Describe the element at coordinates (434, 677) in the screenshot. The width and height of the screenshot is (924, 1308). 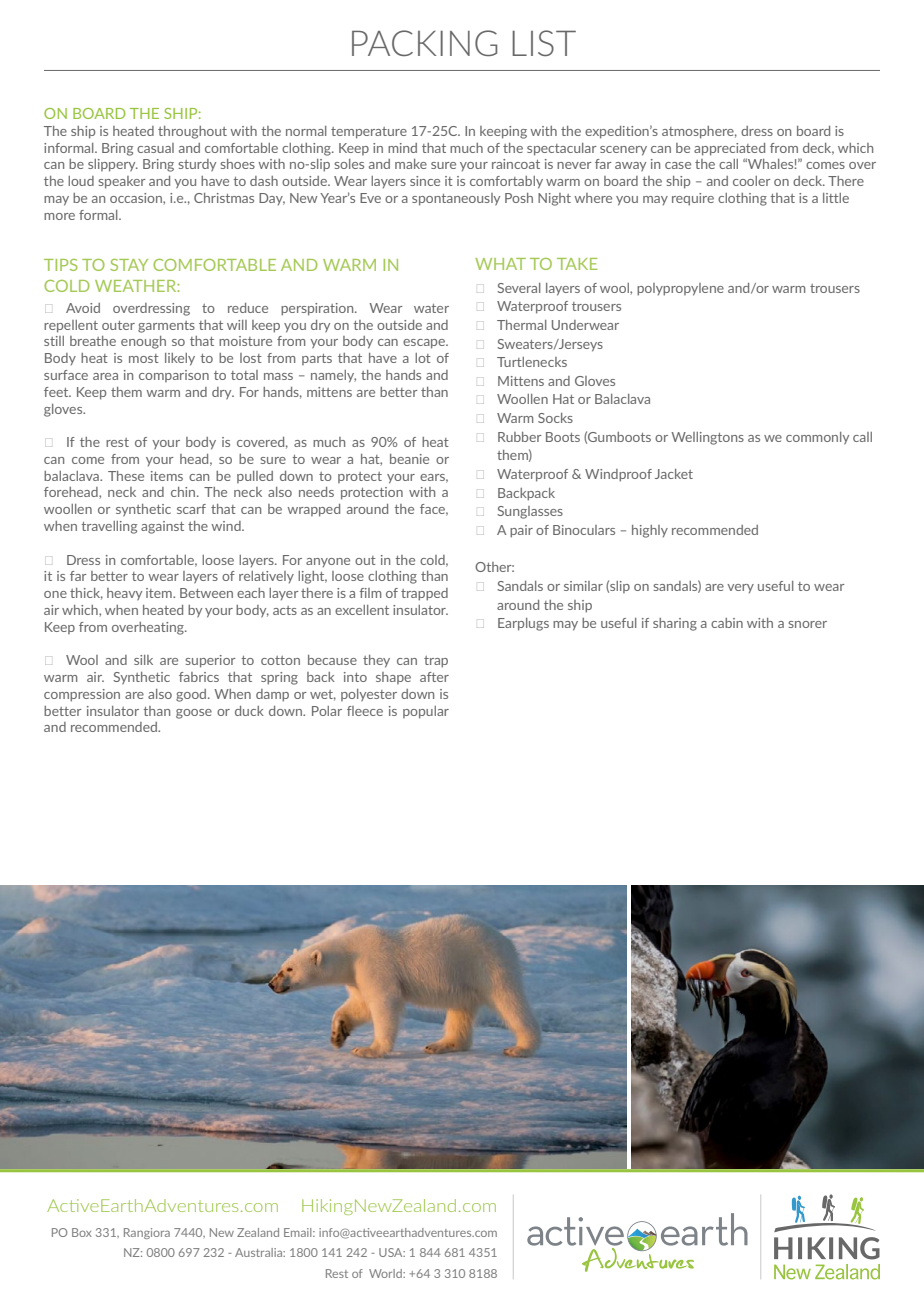
I see `after` at that location.
